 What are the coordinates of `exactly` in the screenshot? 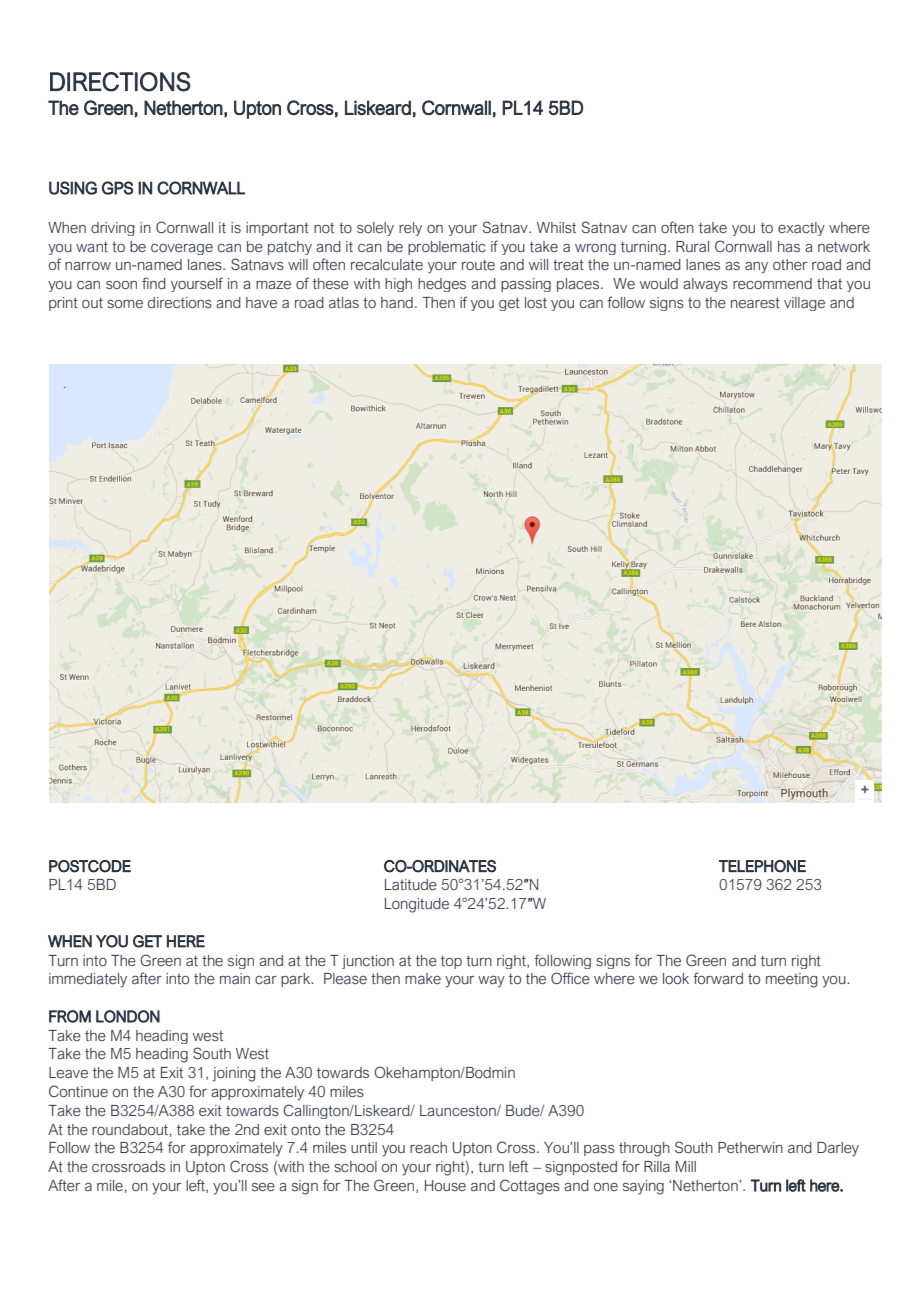 It's located at (801, 229).
